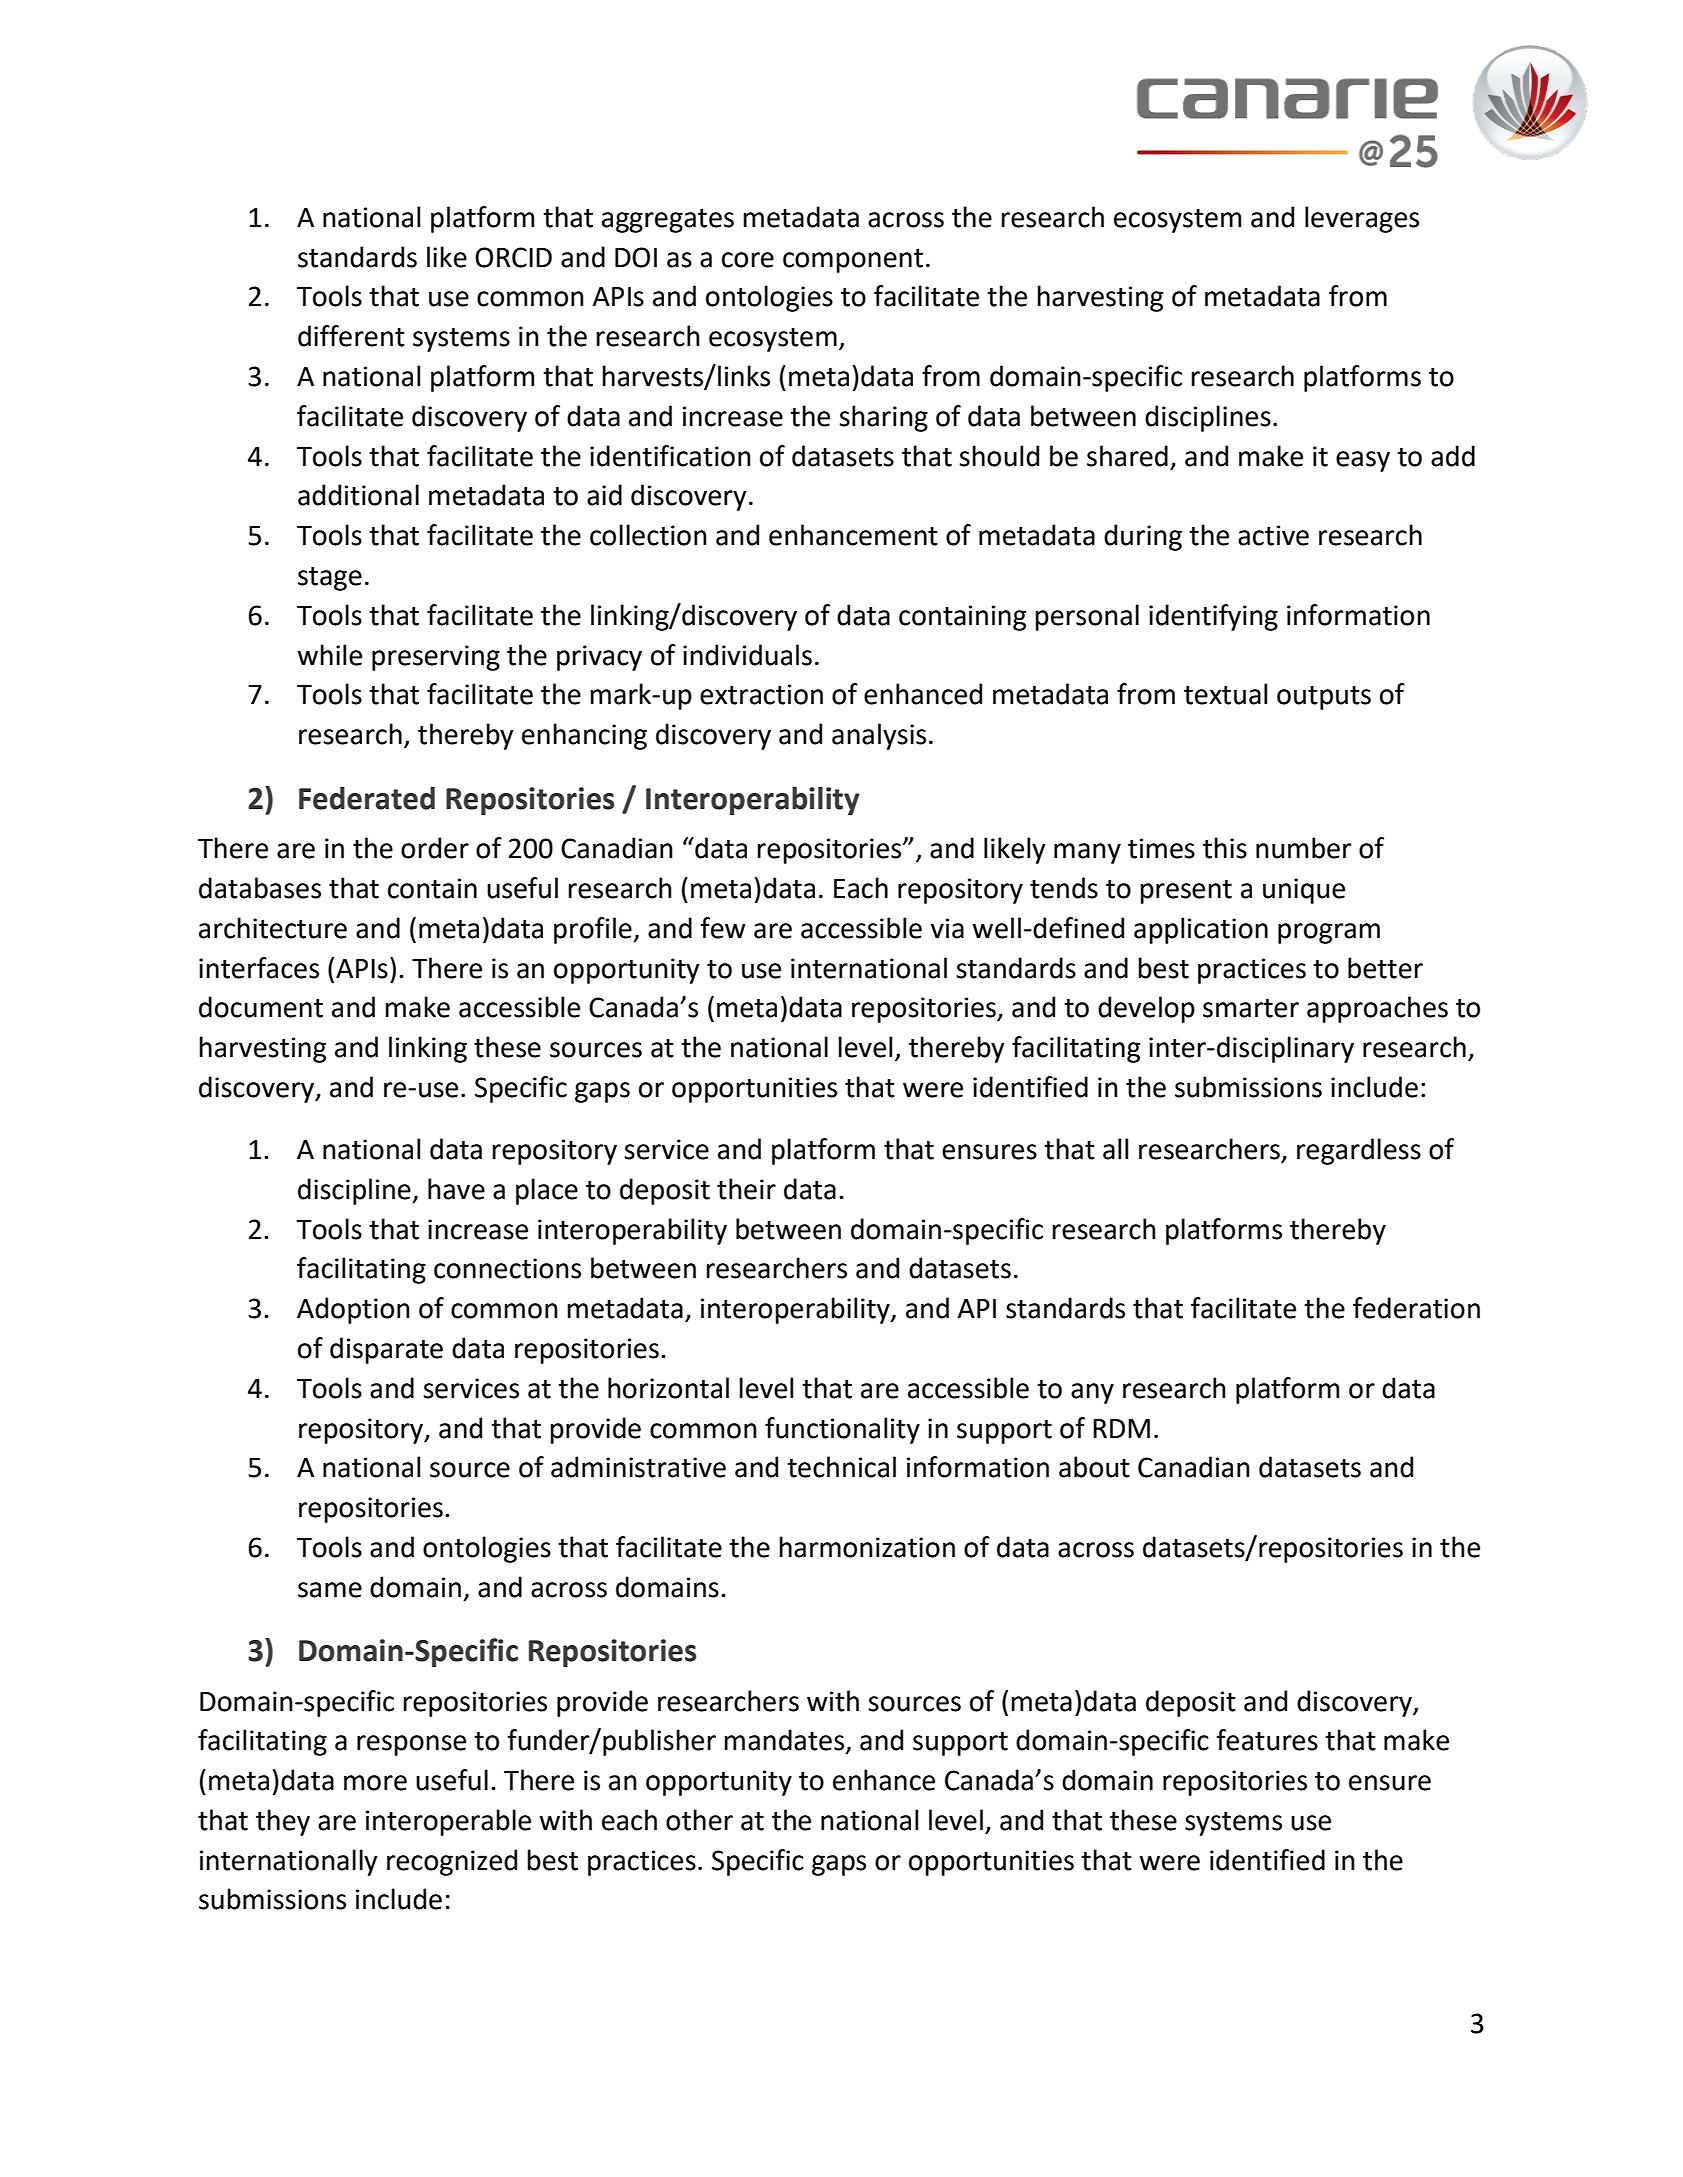 This image has width=1683, height=2177. I want to click on functionality, so click(842, 1430).
